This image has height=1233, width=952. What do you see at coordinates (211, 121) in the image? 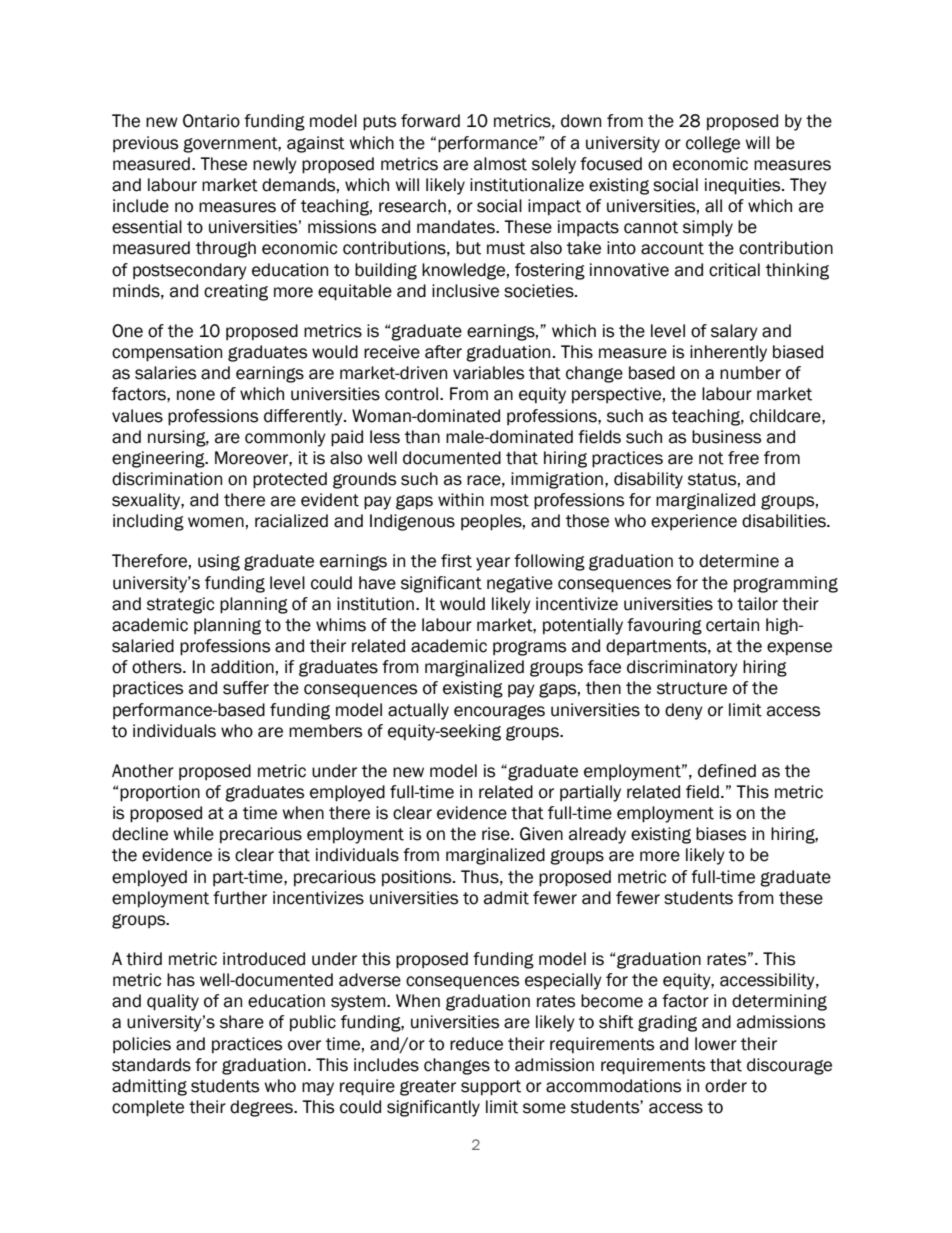
I see `Ontario` at bounding box center [211, 121].
